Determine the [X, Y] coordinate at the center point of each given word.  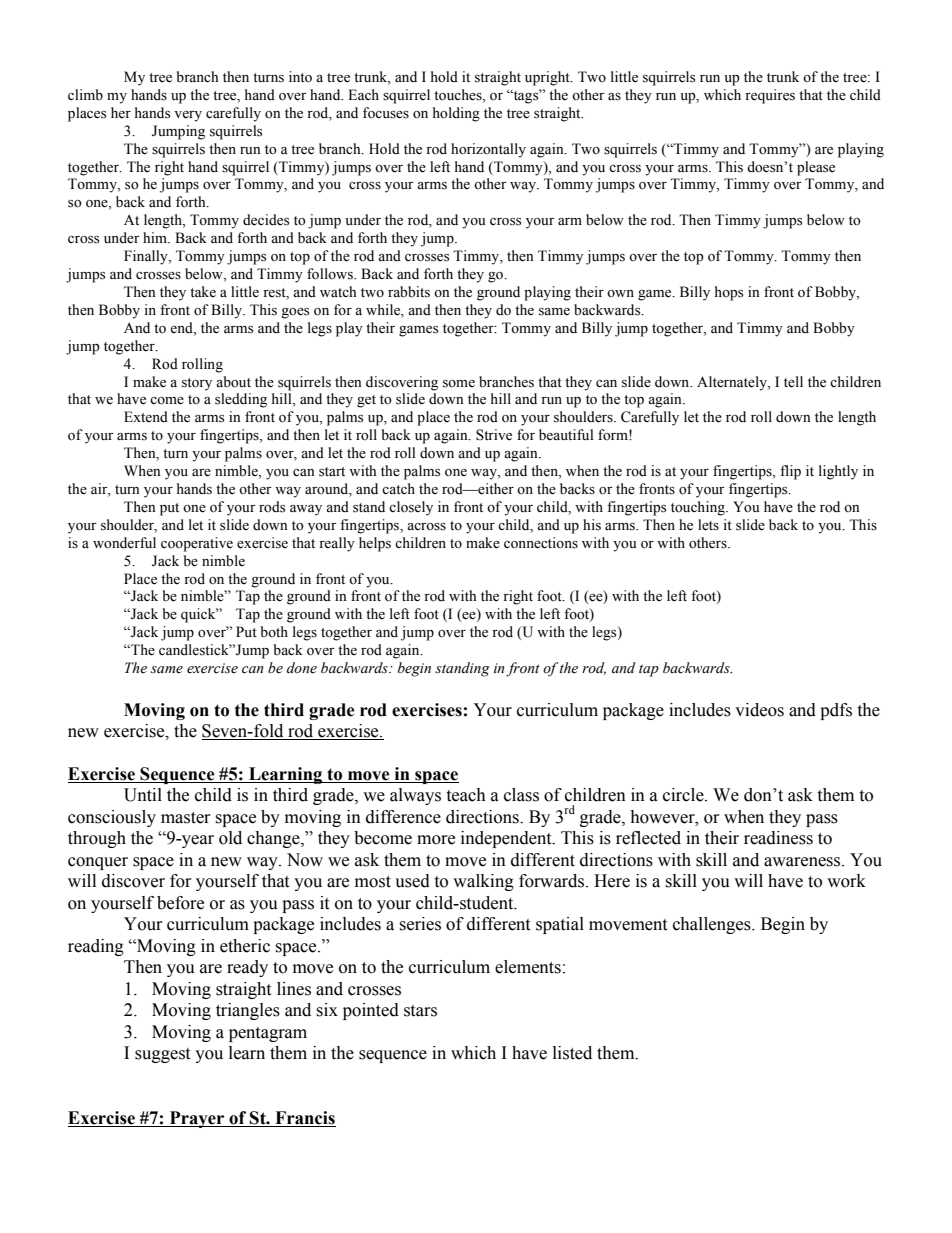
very [188, 116]
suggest [162, 1055]
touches [459, 96]
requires [770, 96]
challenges [713, 925]
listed [572, 1053]
